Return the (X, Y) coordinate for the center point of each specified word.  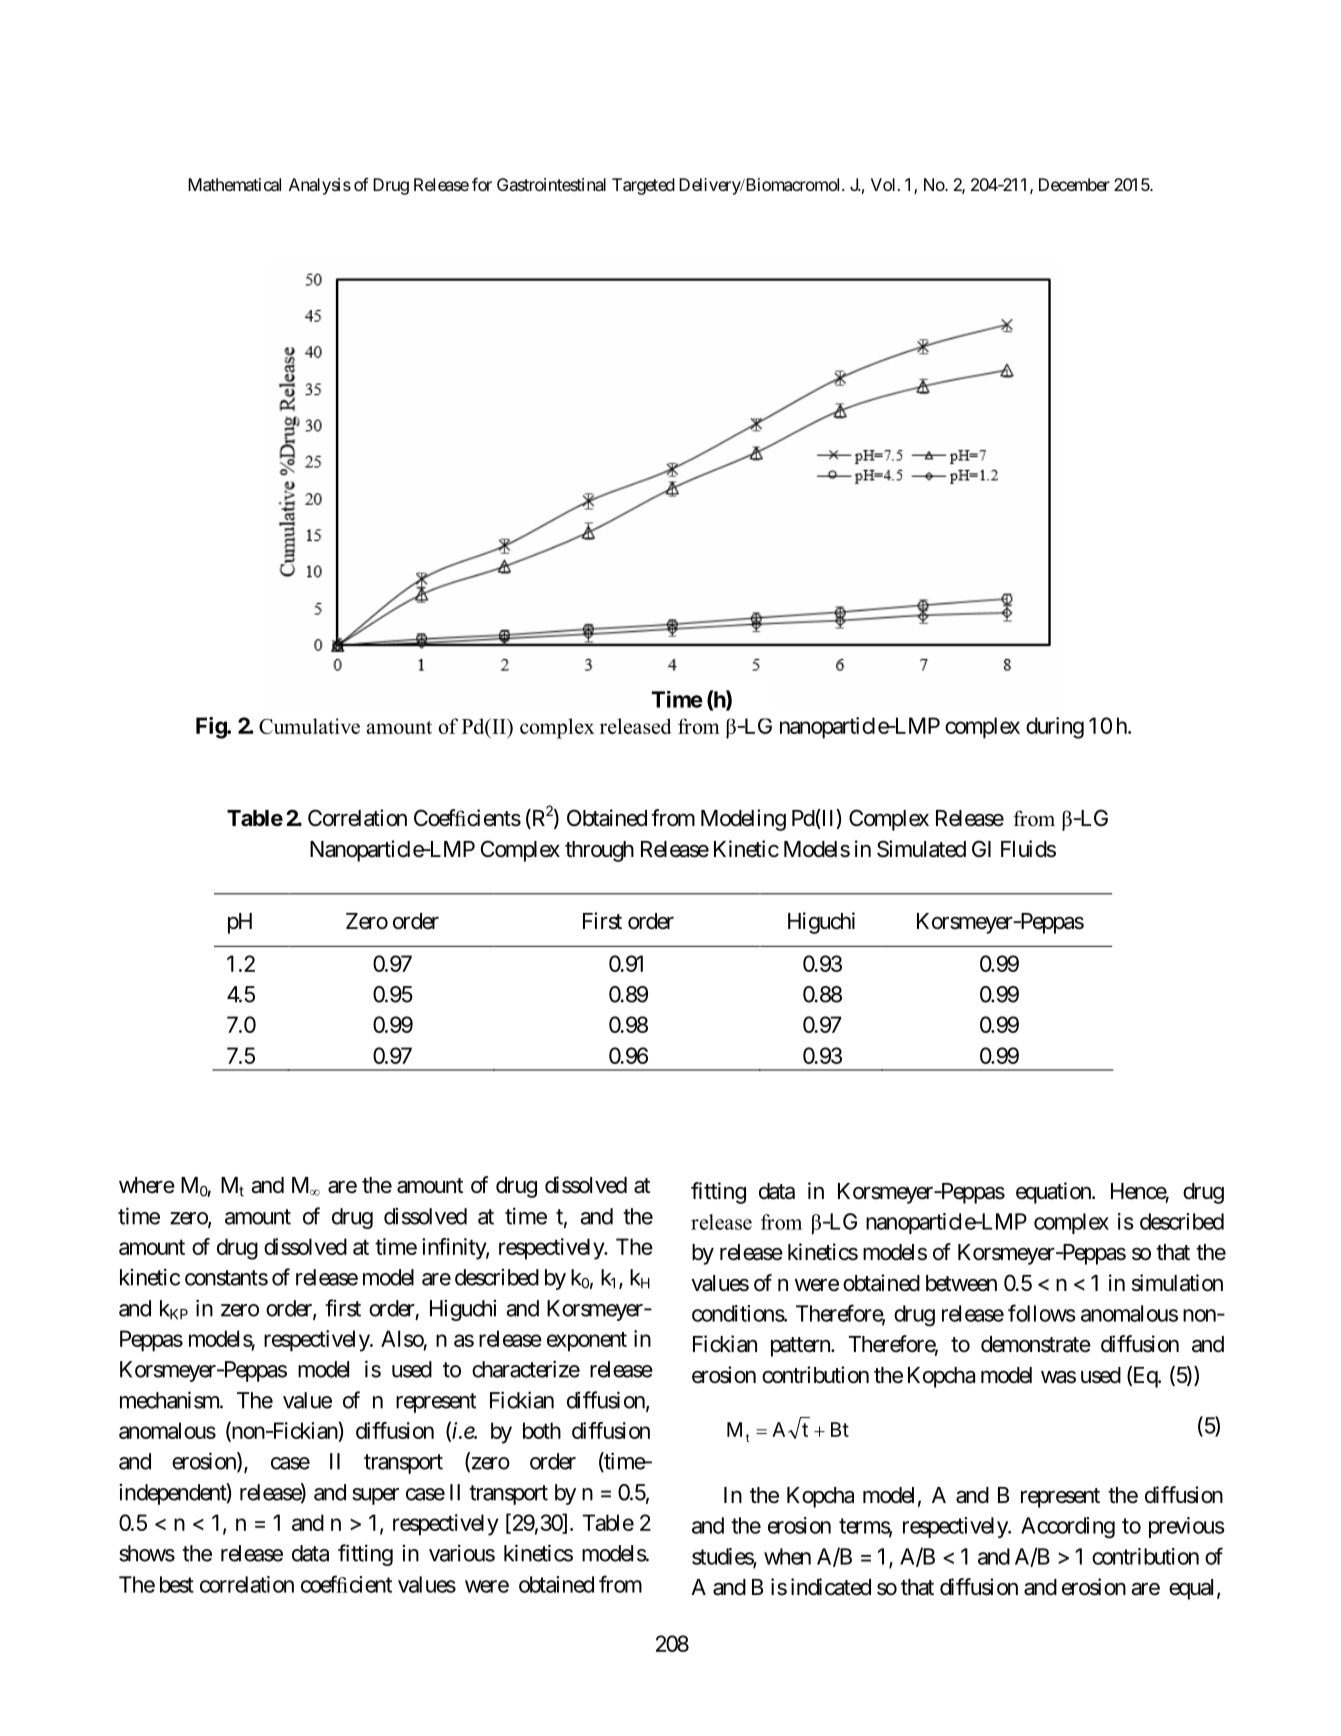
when (787, 1556)
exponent (587, 1342)
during (1055, 728)
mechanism (170, 1400)
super (375, 1496)
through (599, 851)
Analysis (320, 186)
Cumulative (309, 726)
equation (1054, 1193)
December (1074, 184)
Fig (212, 728)
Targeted (643, 186)
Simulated (921, 849)
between (961, 1283)
